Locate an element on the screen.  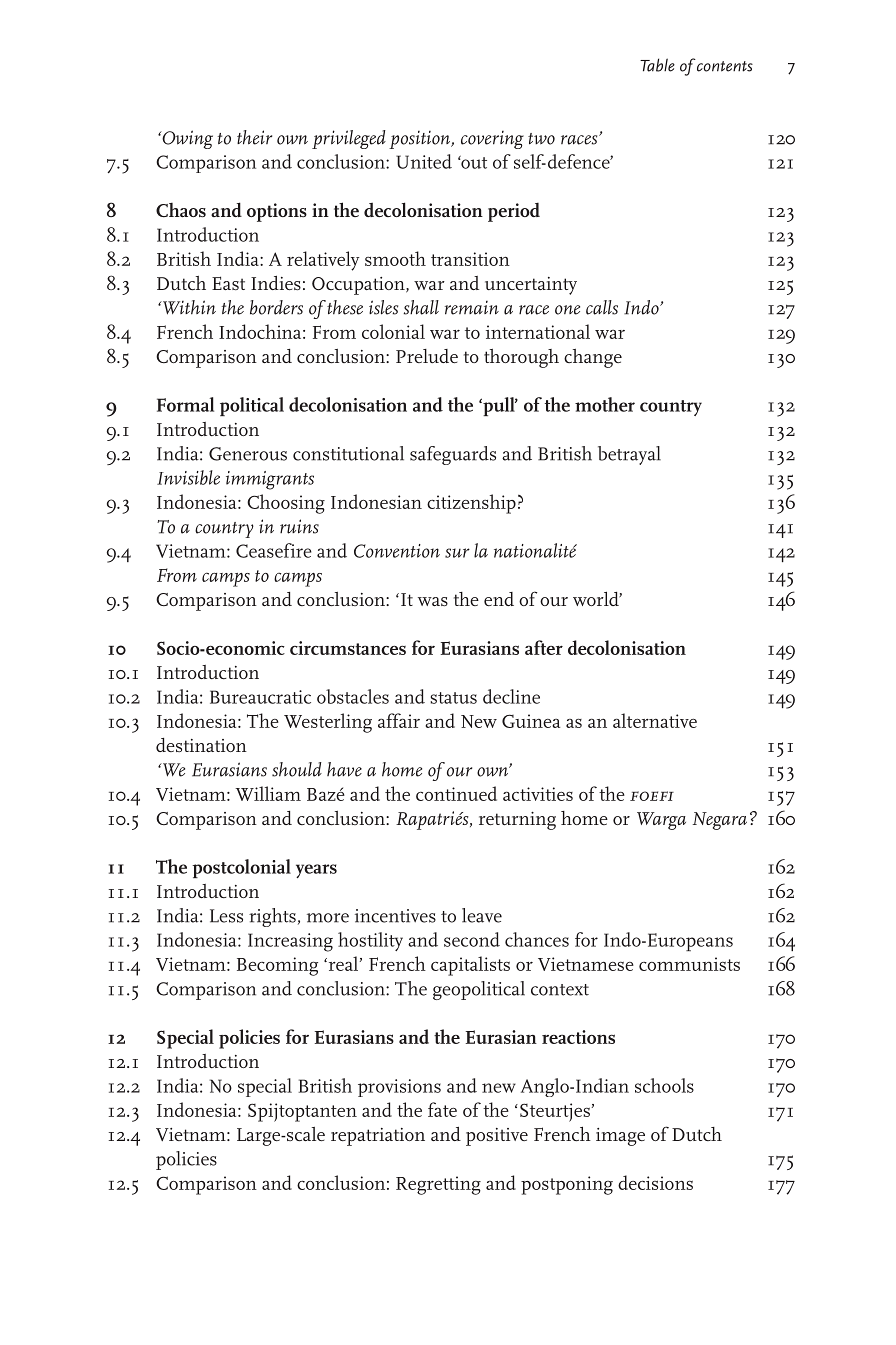
covering is located at coordinates (492, 139).
